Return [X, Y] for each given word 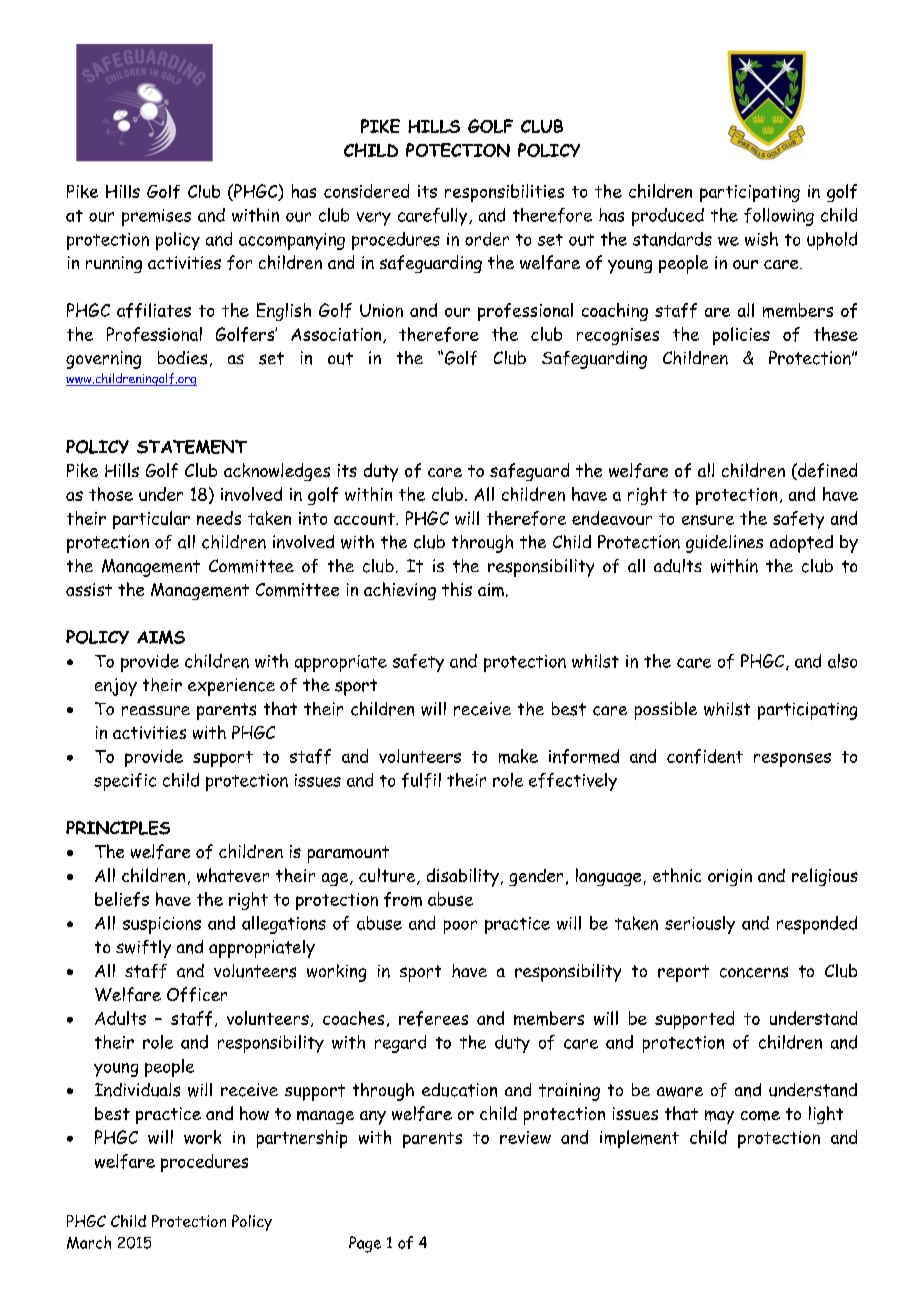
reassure [156, 710]
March [89, 1242]
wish [761, 239]
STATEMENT [192, 447]
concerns [754, 972]
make [518, 756]
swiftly [143, 949]
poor [460, 927]
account [365, 519]
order [487, 239]
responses [792, 760]
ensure [708, 520]
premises [156, 217]
